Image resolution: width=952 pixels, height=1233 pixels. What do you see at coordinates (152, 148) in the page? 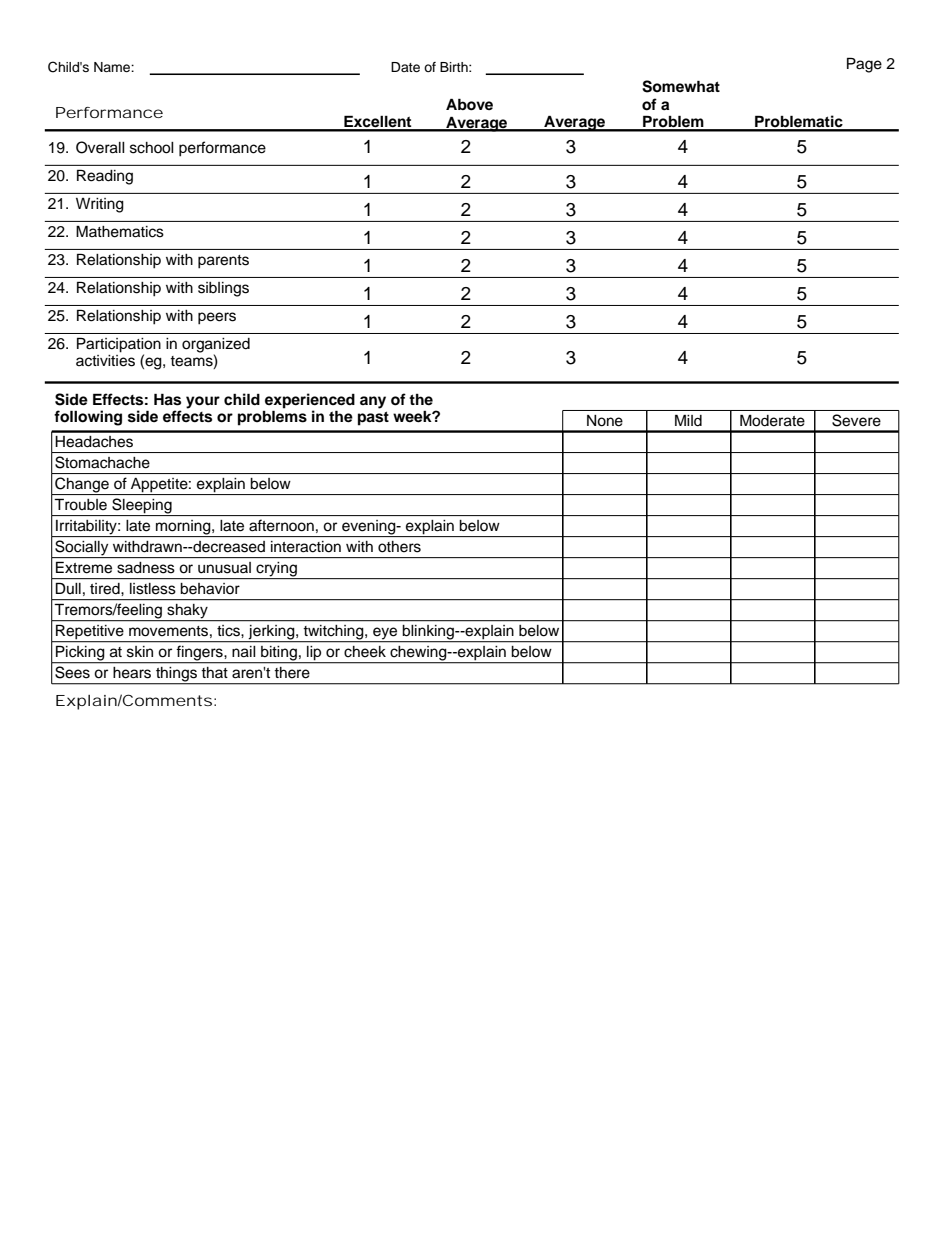
I see `school` at bounding box center [152, 148].
